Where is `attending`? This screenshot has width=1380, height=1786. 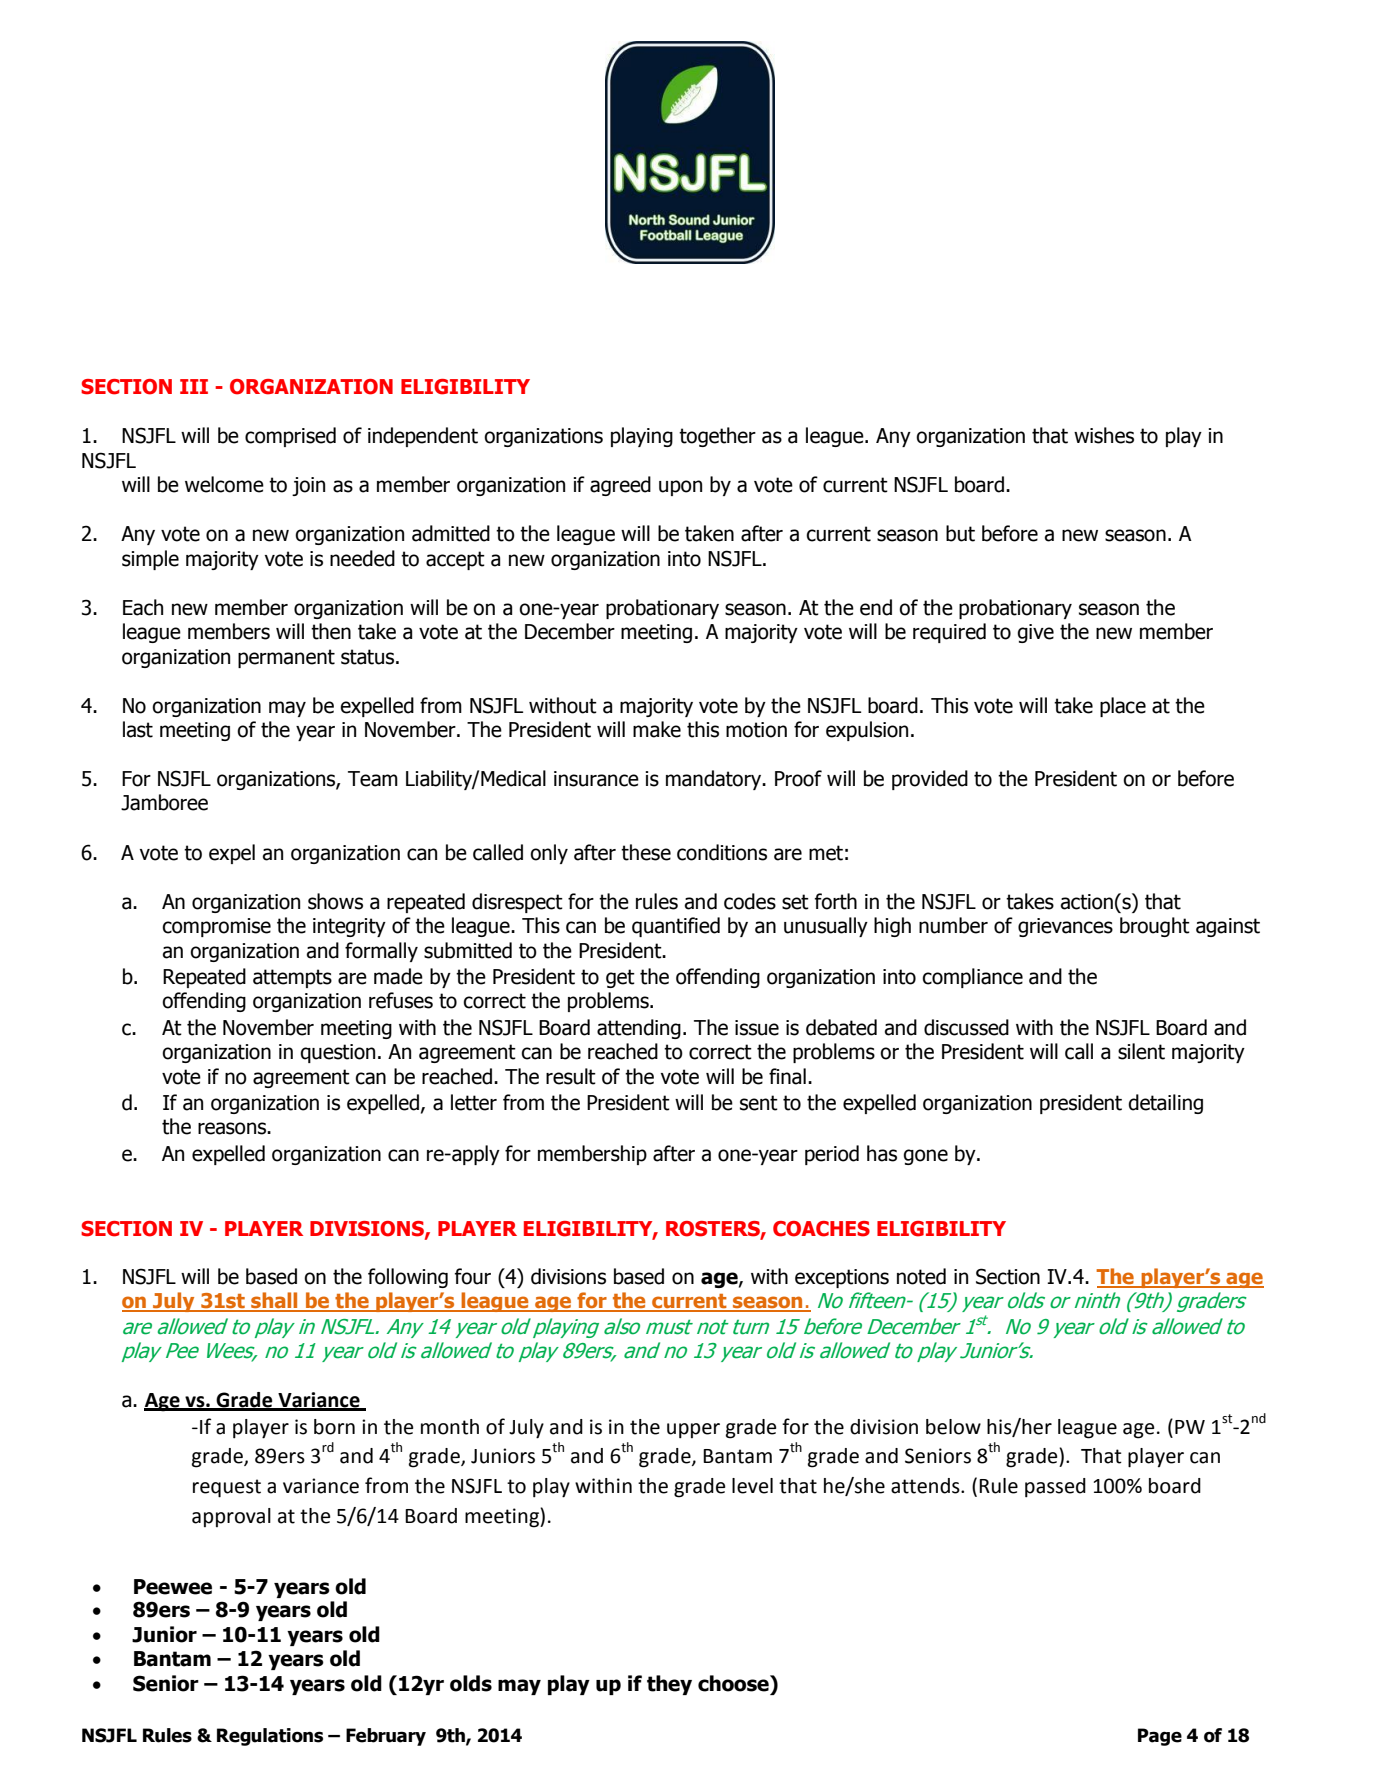
attending is located at coordinates (639, 1029).
